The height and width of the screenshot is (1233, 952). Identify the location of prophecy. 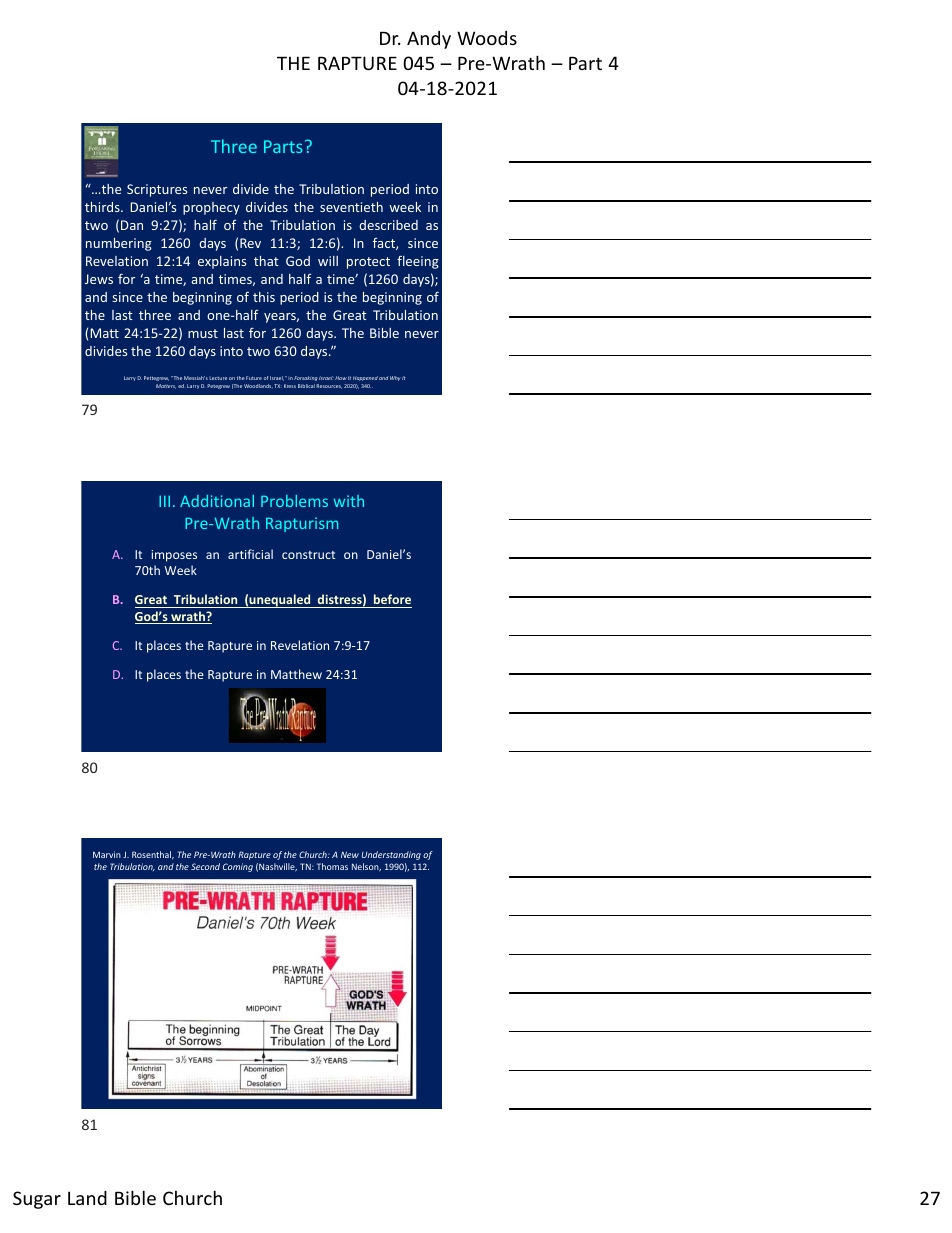
(211, 208).
